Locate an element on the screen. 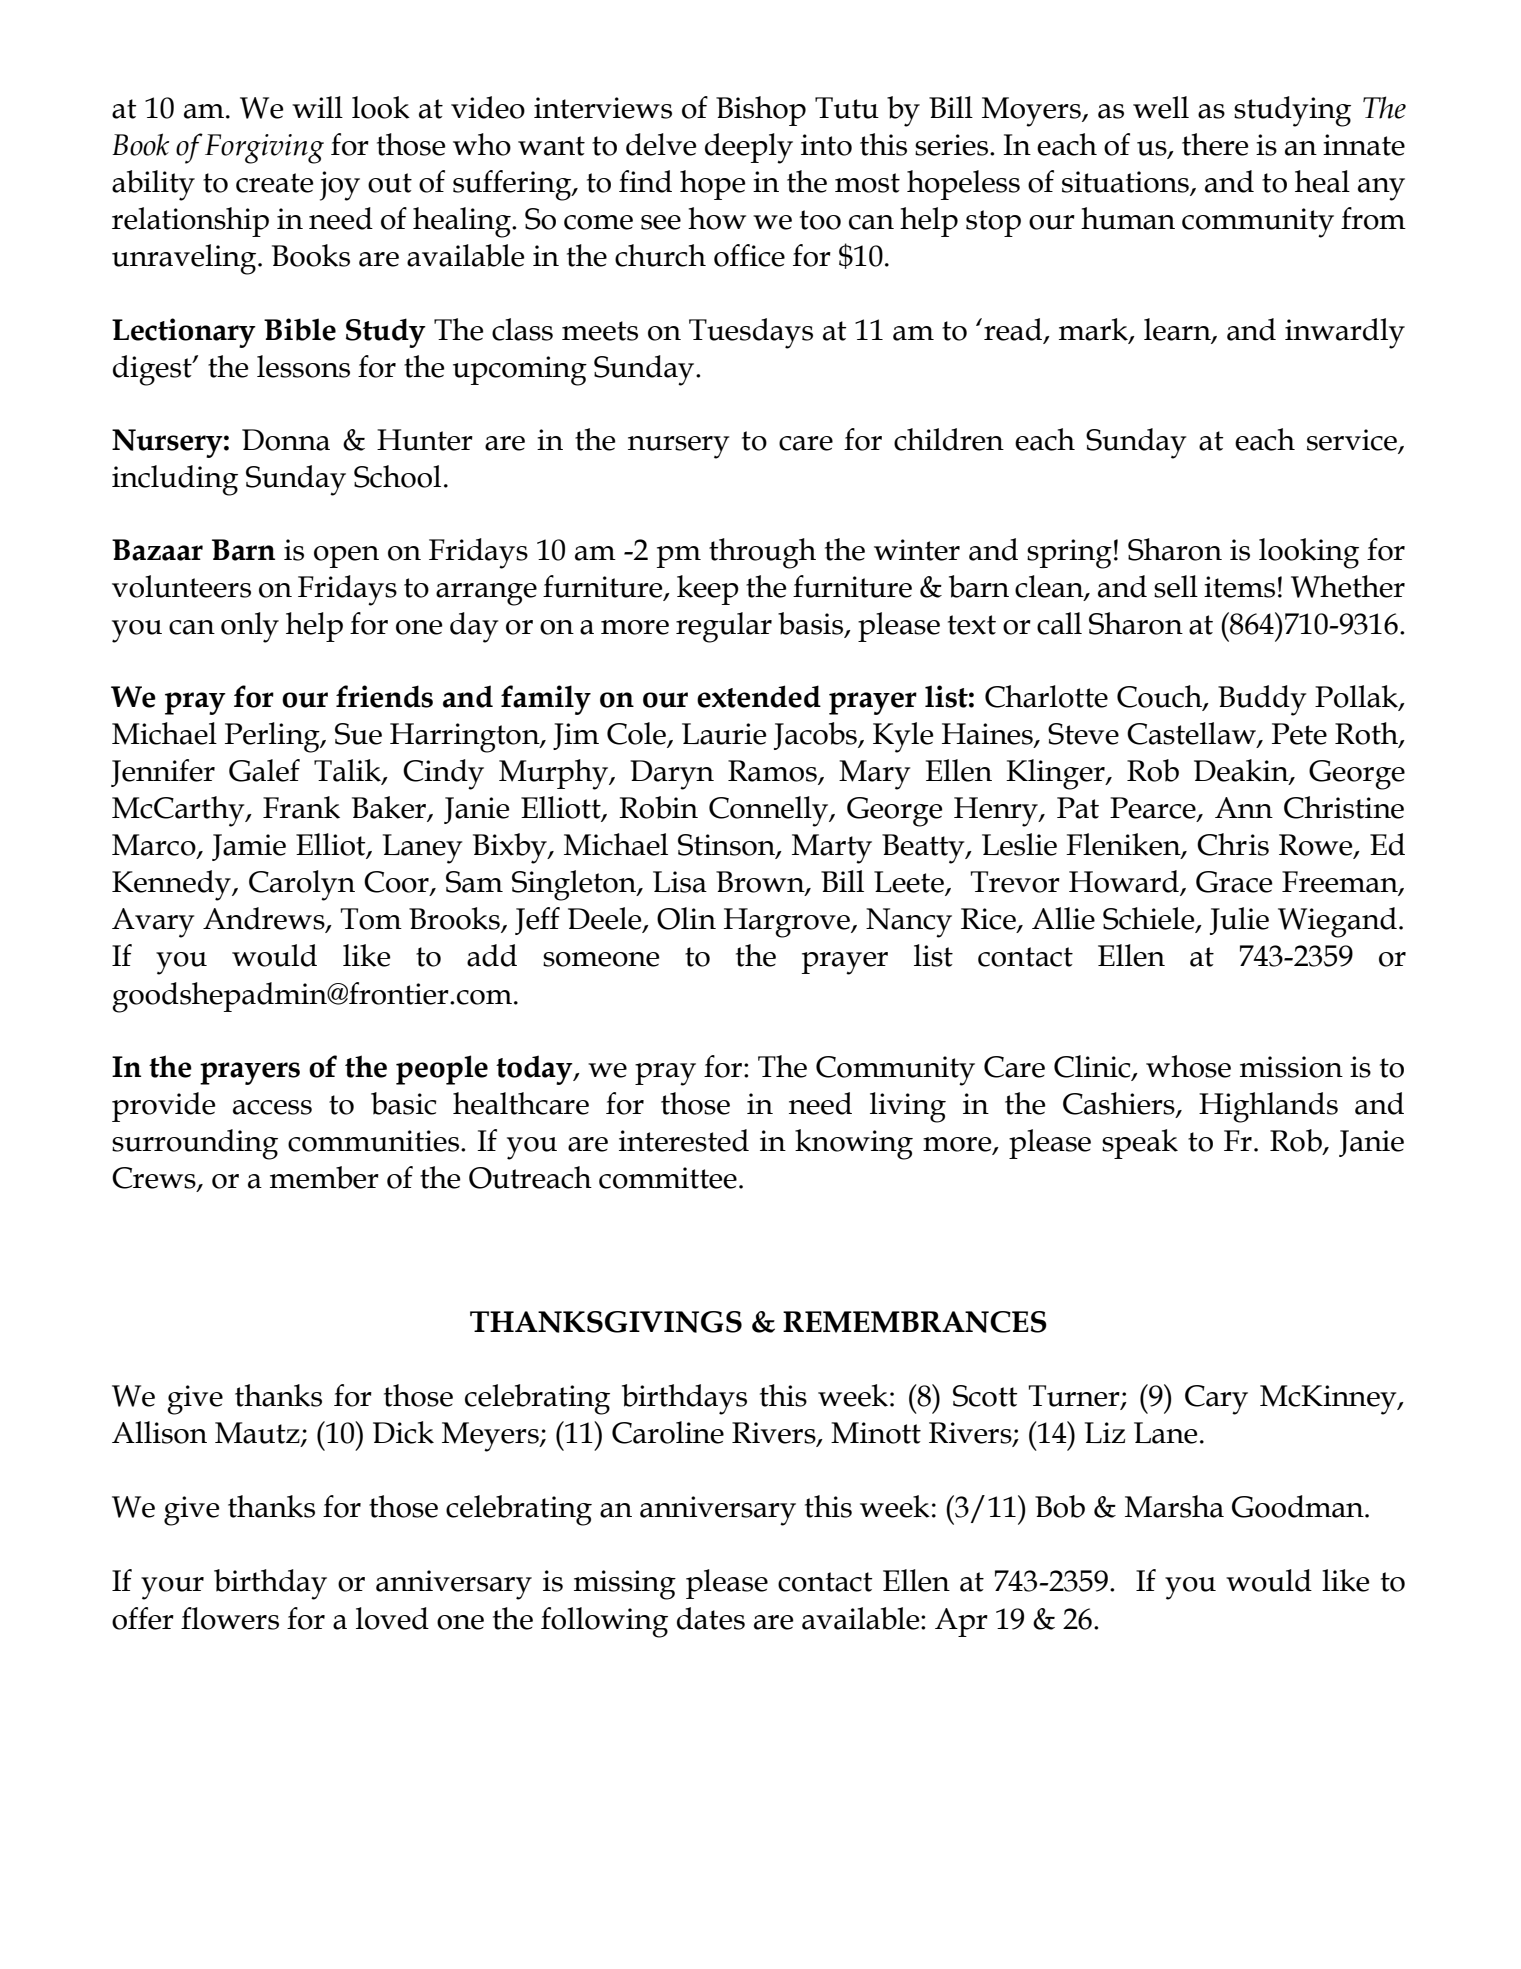 The width and height of the screenshot is (1521, 1969). dates is located at coordinates (711, 1618).
